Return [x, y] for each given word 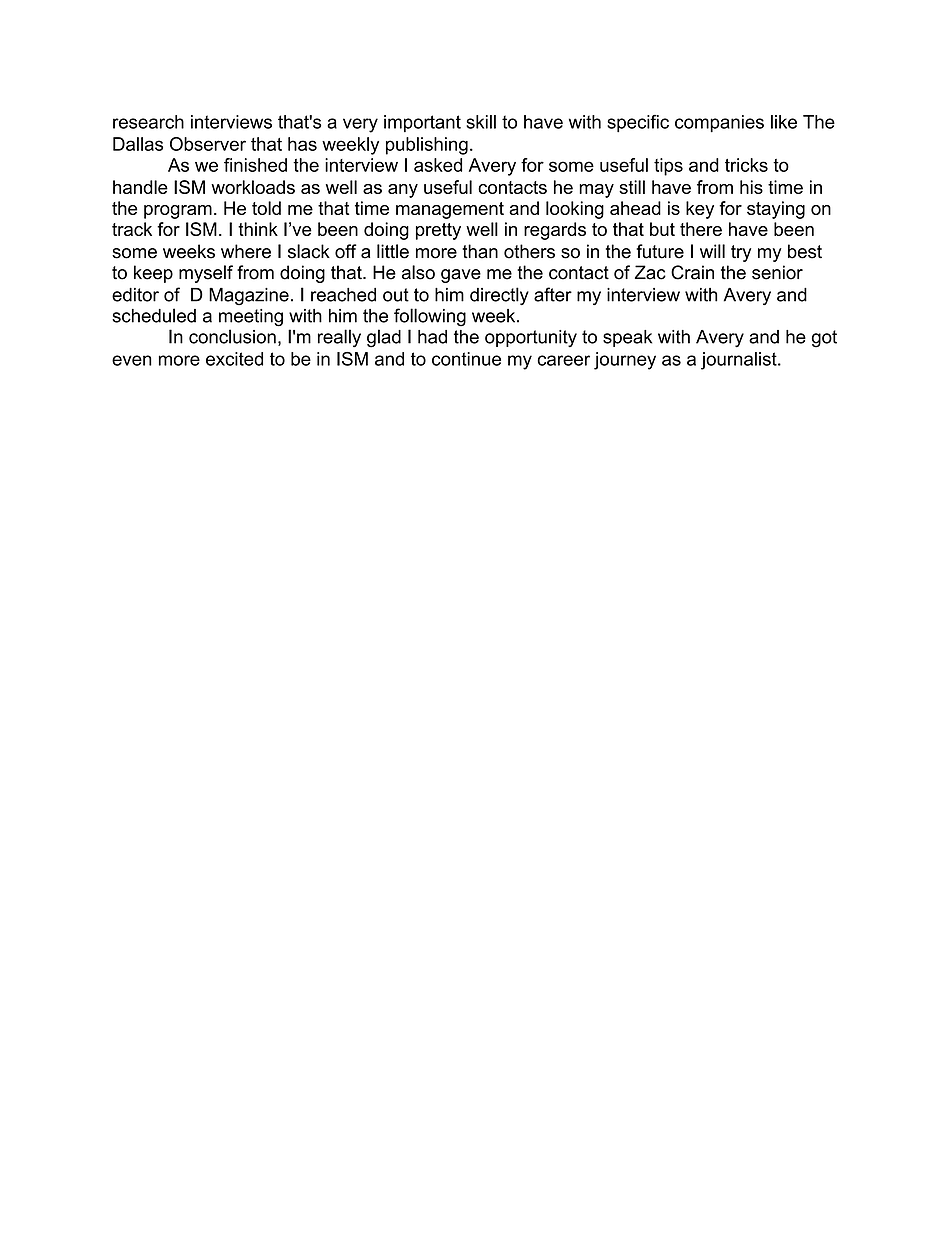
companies [719, 123]
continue [466, 359]
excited [234, 359]
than [480, 251]
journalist [740, 361]
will [712, 251]
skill [481, 122]
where [246, 251]
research [148, 122]
